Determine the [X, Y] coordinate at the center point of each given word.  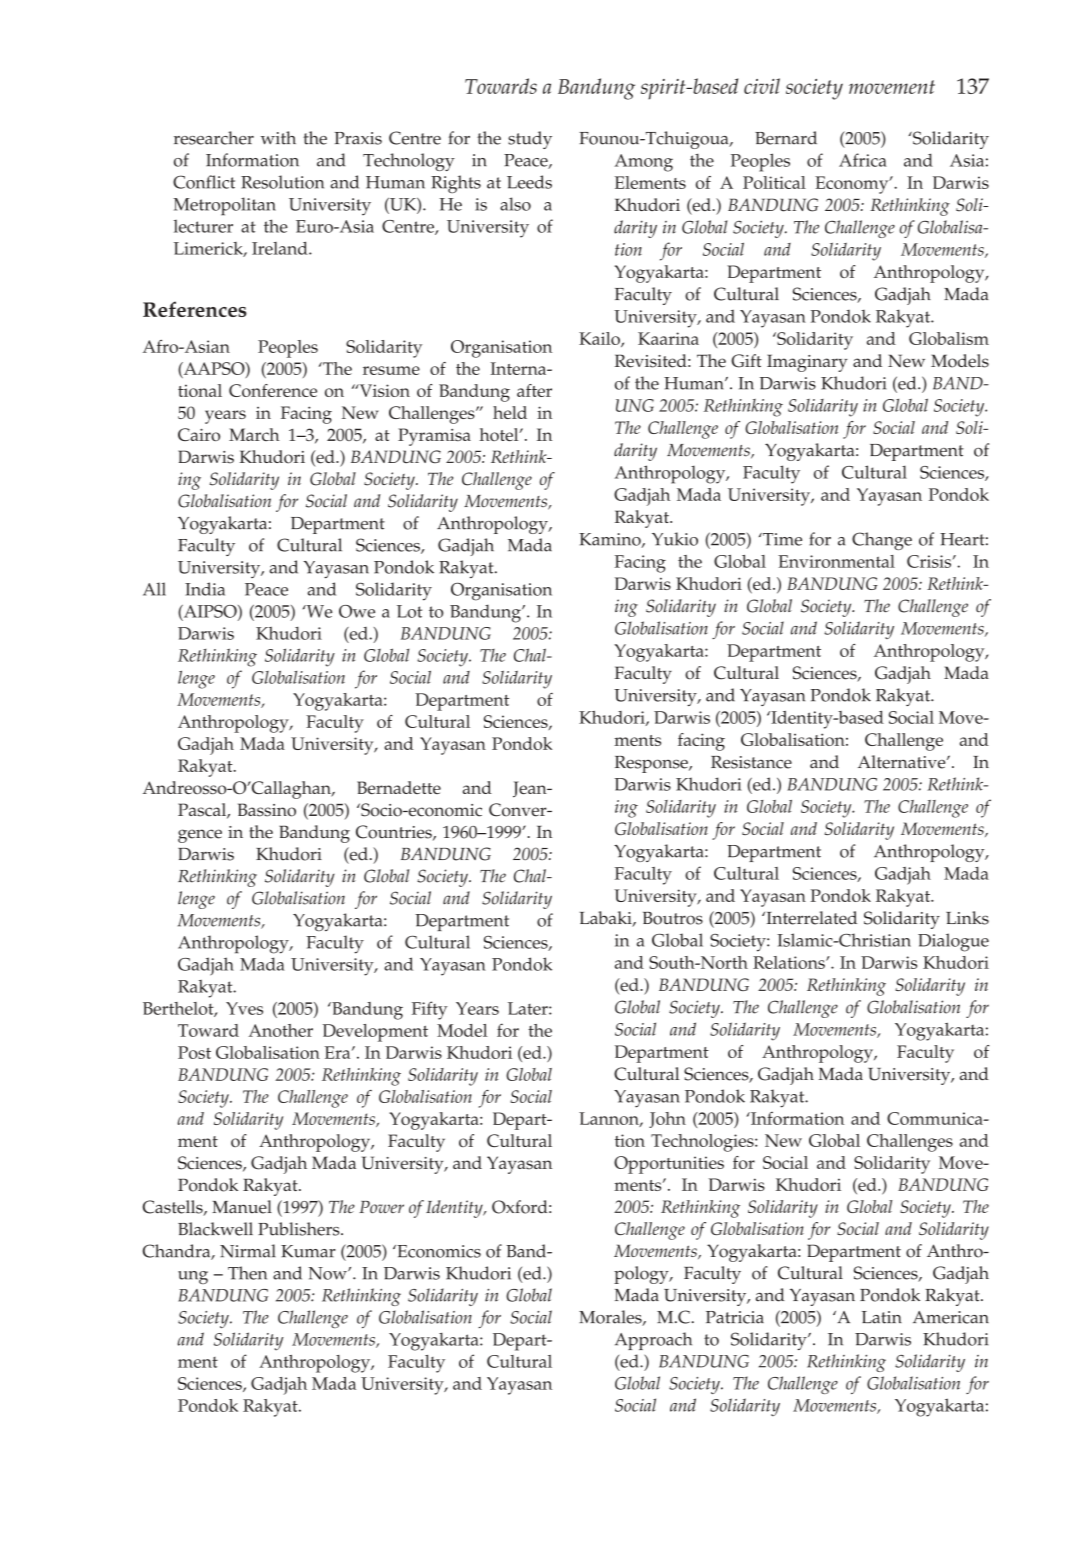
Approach [653, 1341]
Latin [882, 1317]
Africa [863, 160]
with [278, 138]
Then [247, 1273]
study [530, 140]
